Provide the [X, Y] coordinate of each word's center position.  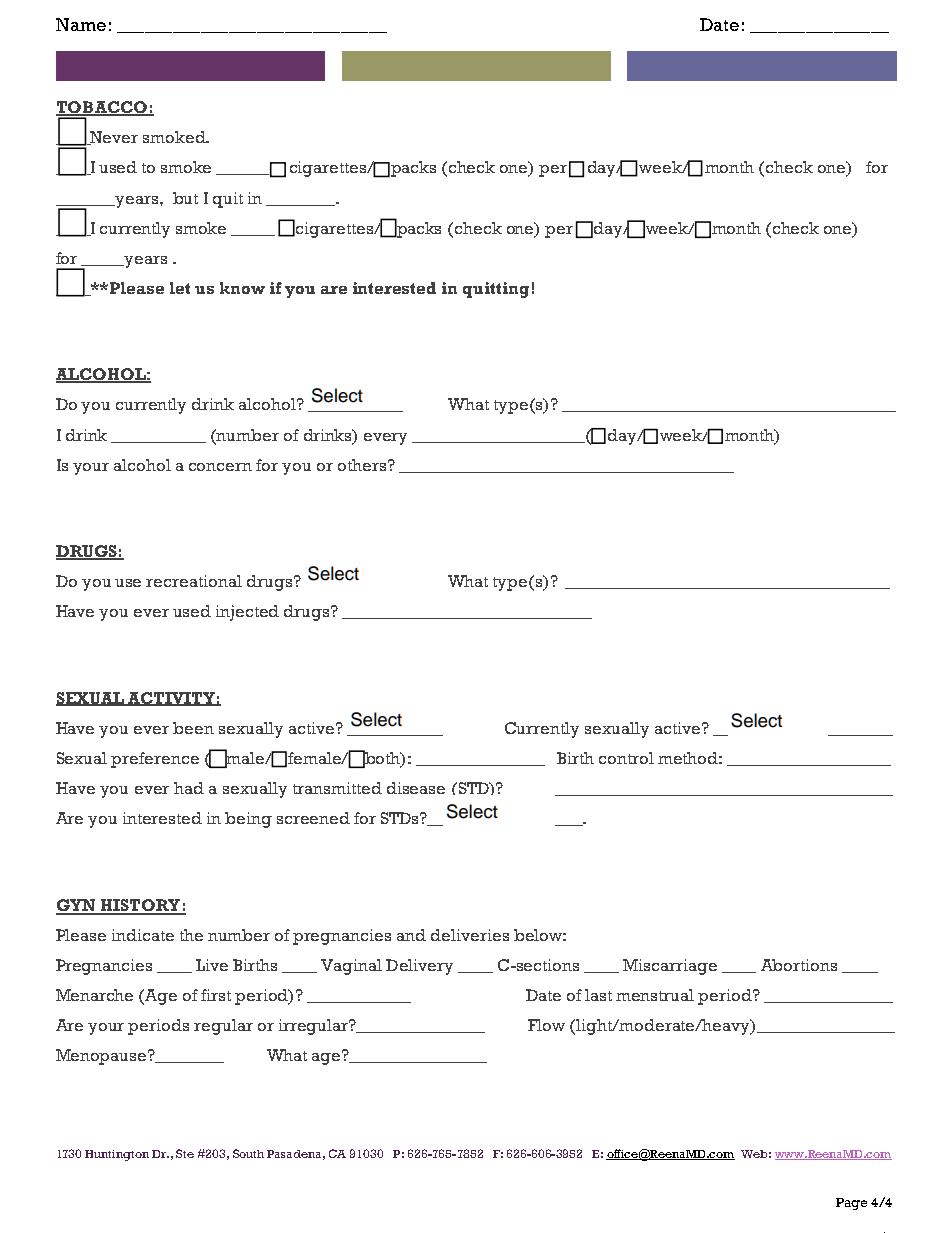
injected [247, 613]
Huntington [117, 1155]
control [626, 758]
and [411, 935]
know [242, 288]
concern [220, 467]
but [185, 198]
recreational [194, 581]
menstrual [655, 995]
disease [416, 788]
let [180, 288]
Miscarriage [670, 967]
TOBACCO [102, 108]
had [189, 788]
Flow [546, 1025]
